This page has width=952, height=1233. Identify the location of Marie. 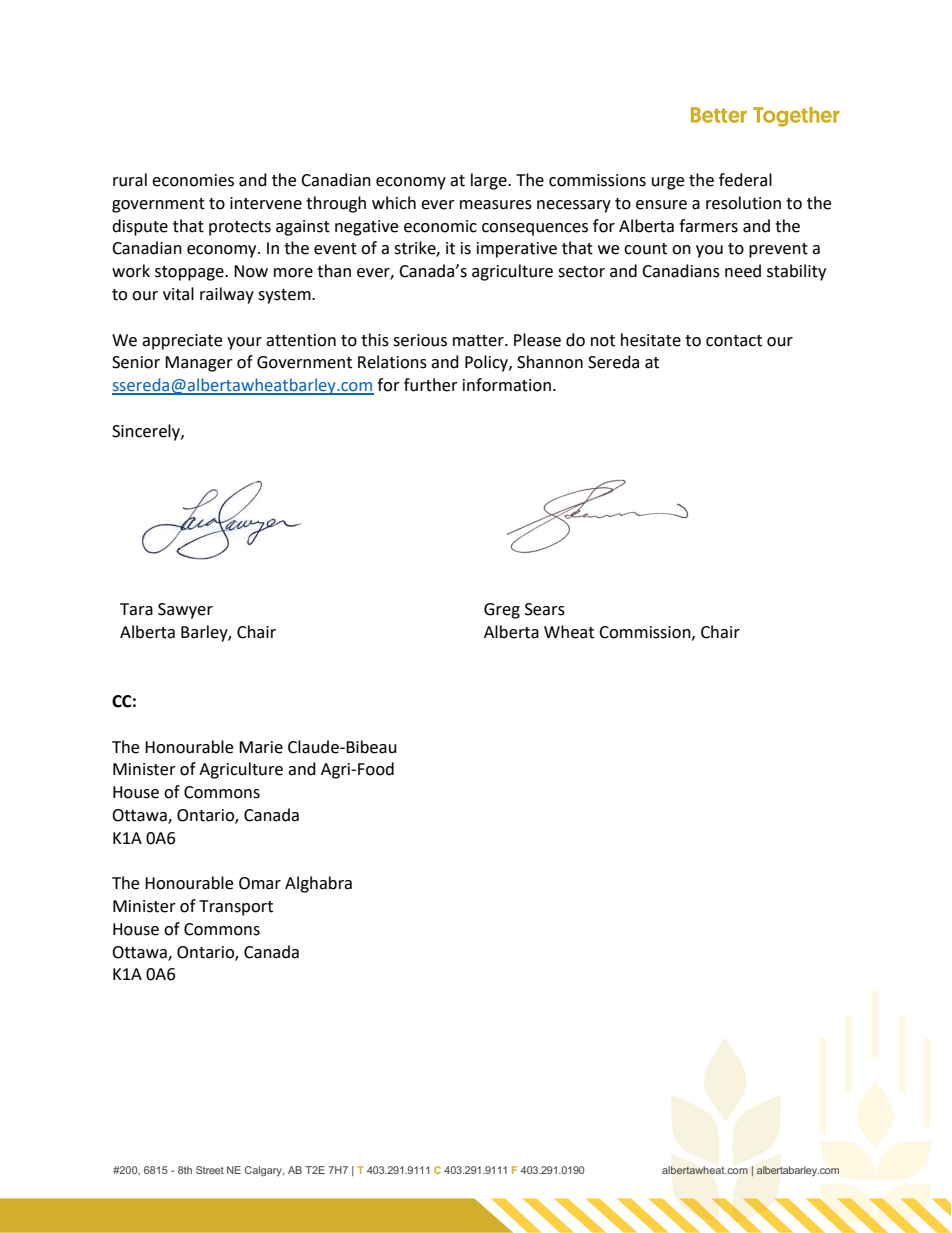
(261, 747).
